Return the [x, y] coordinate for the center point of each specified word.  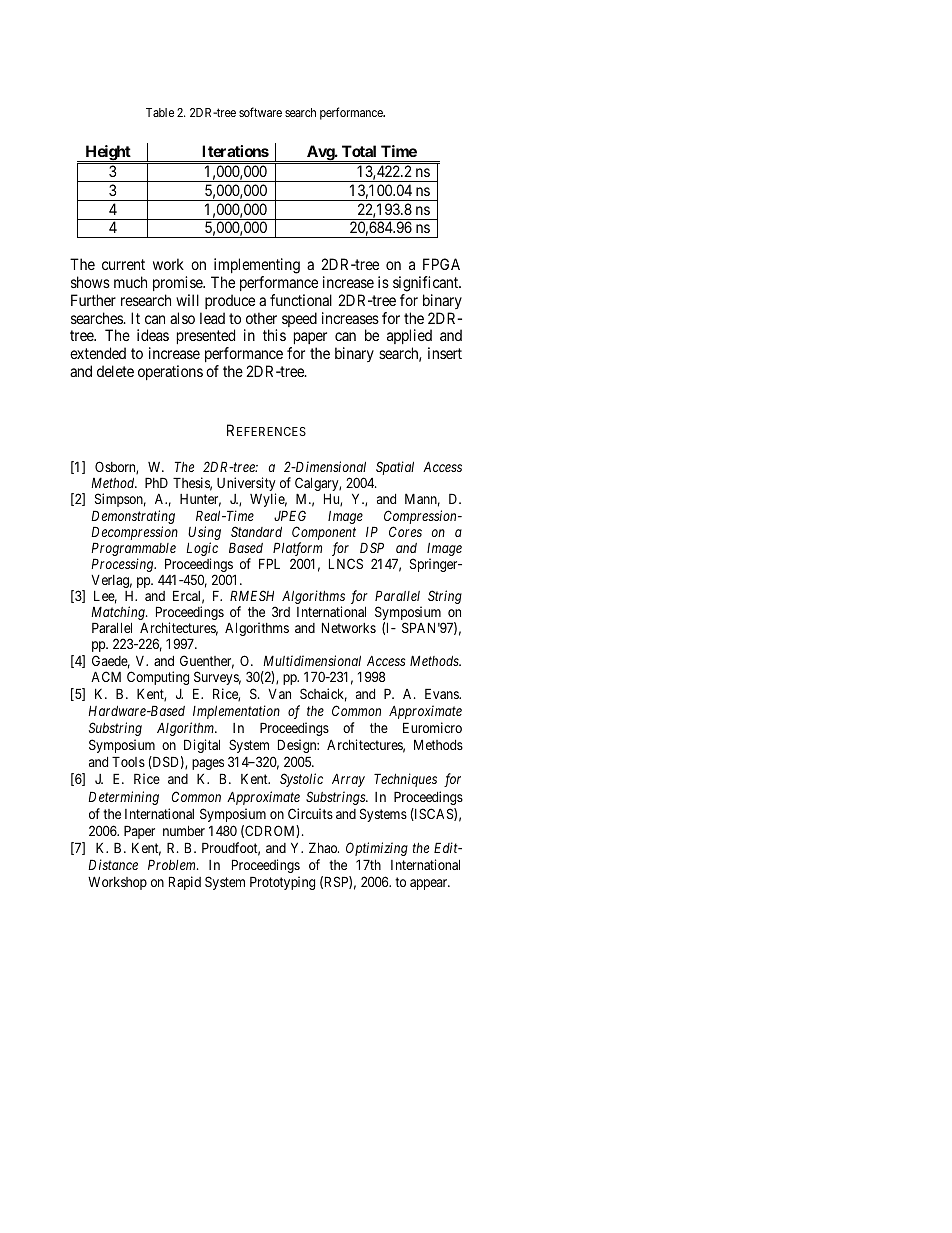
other [261, 318]
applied [409, 338]
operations [170, 372]
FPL [269, 563]
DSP [372, 547]
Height [108, 153]
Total [359, 151]
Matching [119, 614]
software [260, 112]
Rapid [185, 883]
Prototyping [282, 883]
